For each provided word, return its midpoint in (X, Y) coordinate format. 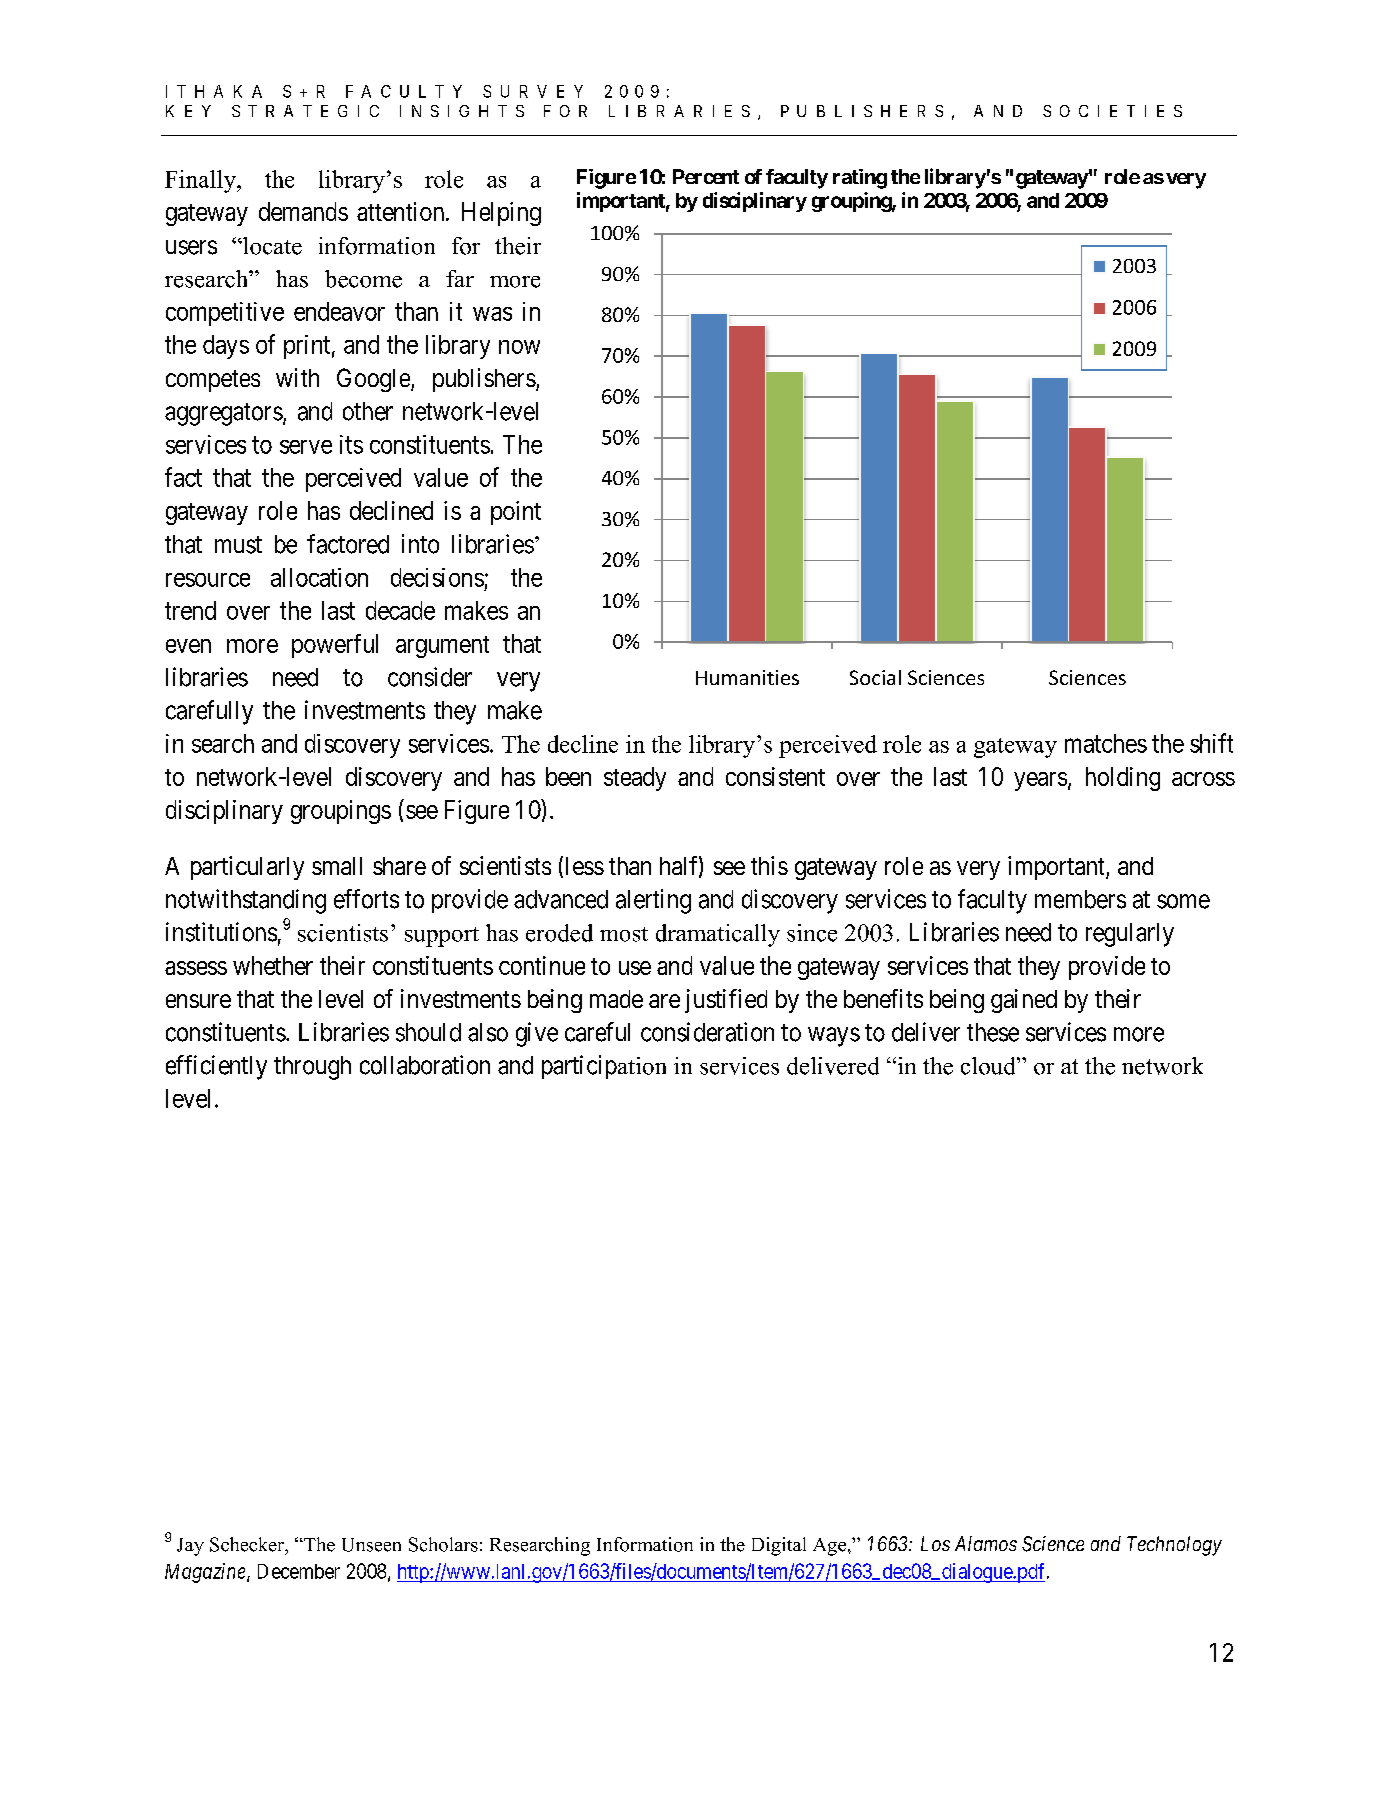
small (337, 866)
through (312, 1068)
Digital (779, 1546)
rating (860, 179)
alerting (653, 901)
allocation (319, 577)
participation (604, 1067)
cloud (989, 1066)
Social (875, 677)
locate (271, 246)
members (1080, 899)
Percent (706, 176)
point (516, 513)
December (299, 1571)
